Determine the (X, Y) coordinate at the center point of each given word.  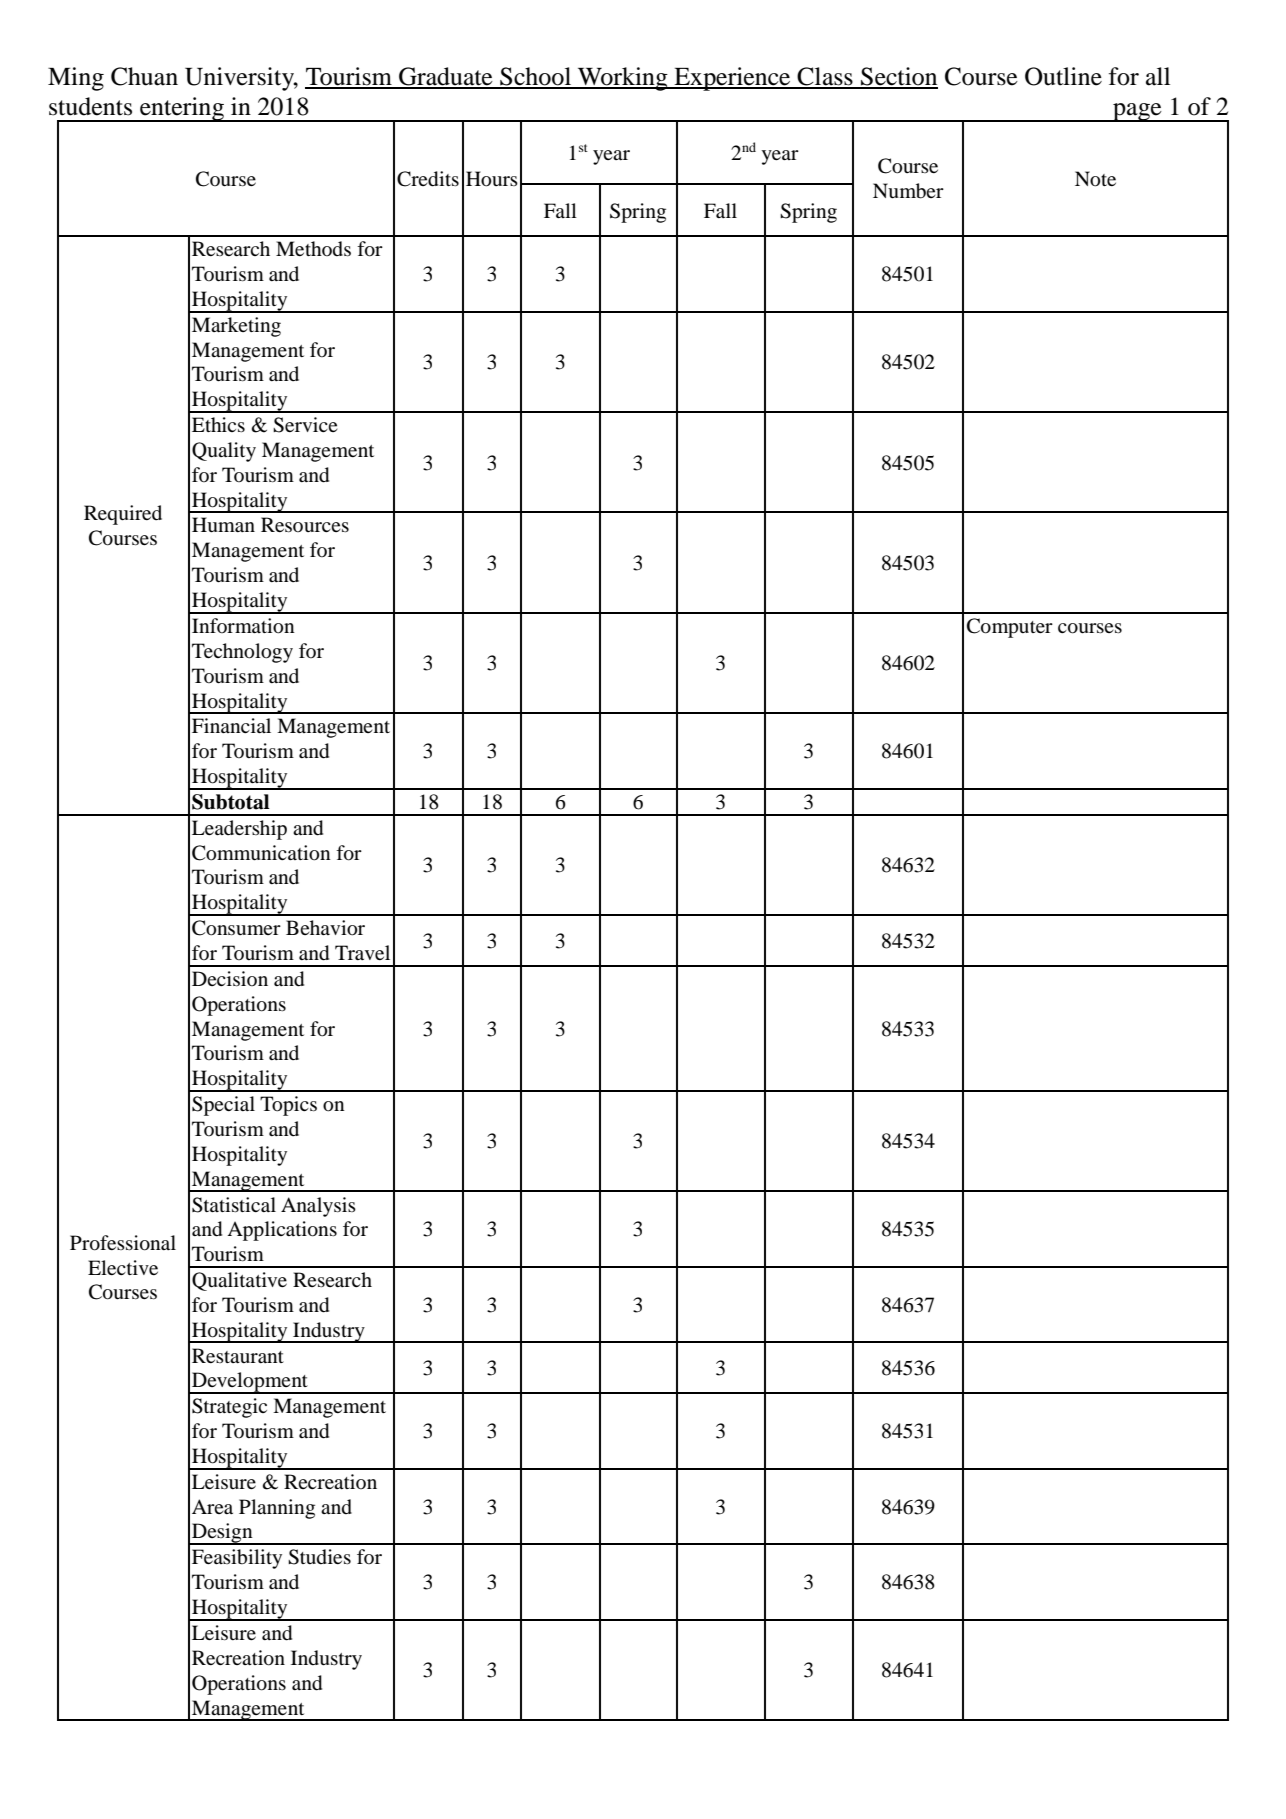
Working (623, 79)
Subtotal (231, 802)
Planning (277, 1509)
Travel (362, 952)
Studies (319, 1557)
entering (182, 109)
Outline (1063, 76)
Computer (1010, 628)
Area (212, 1506)
